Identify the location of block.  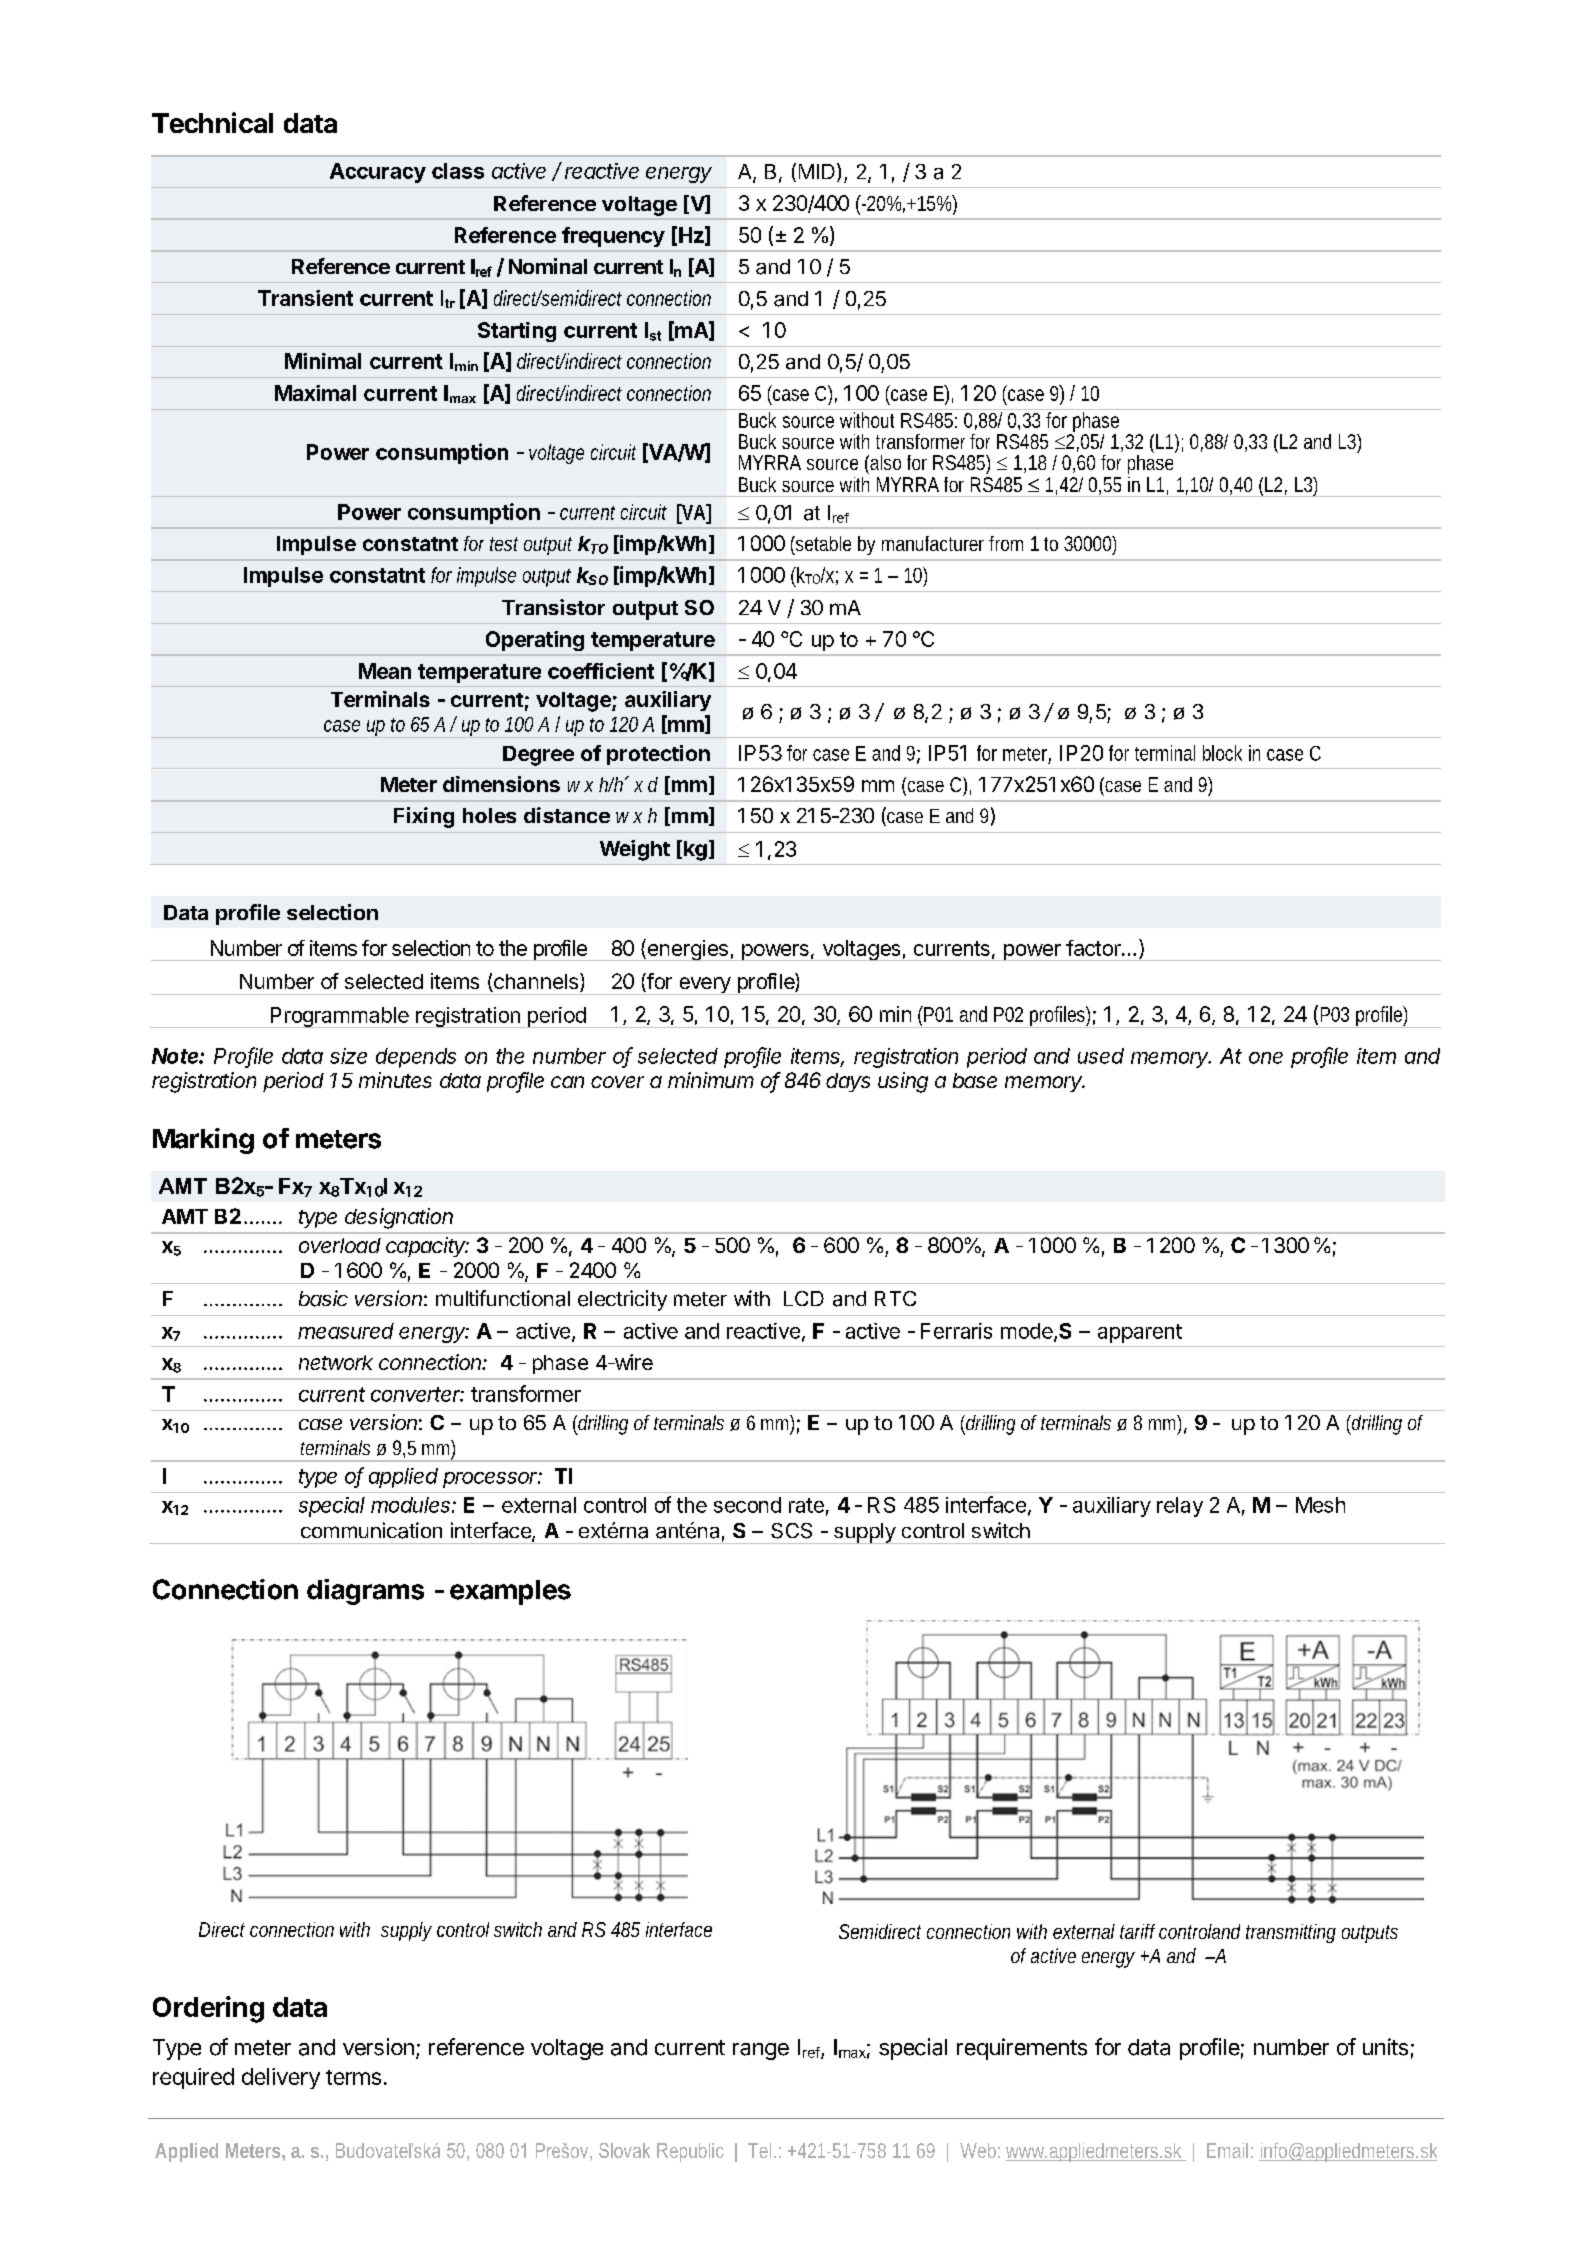
(1222, 753).
